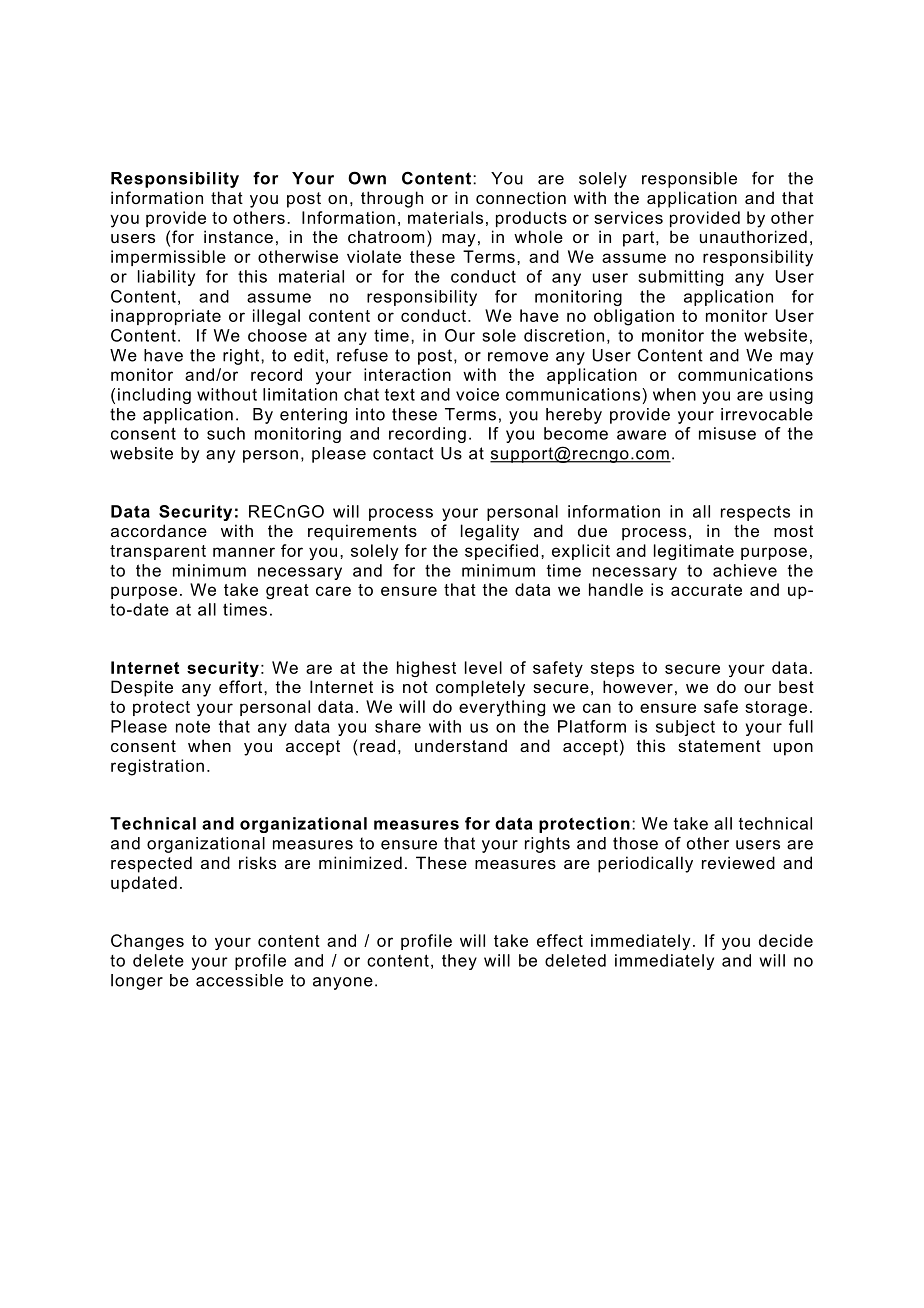 Image resolution: width=924 pixels, height=1308 pixels. Describe the element at coordinates (480, 688) in the document. I see `completely` at that location.
